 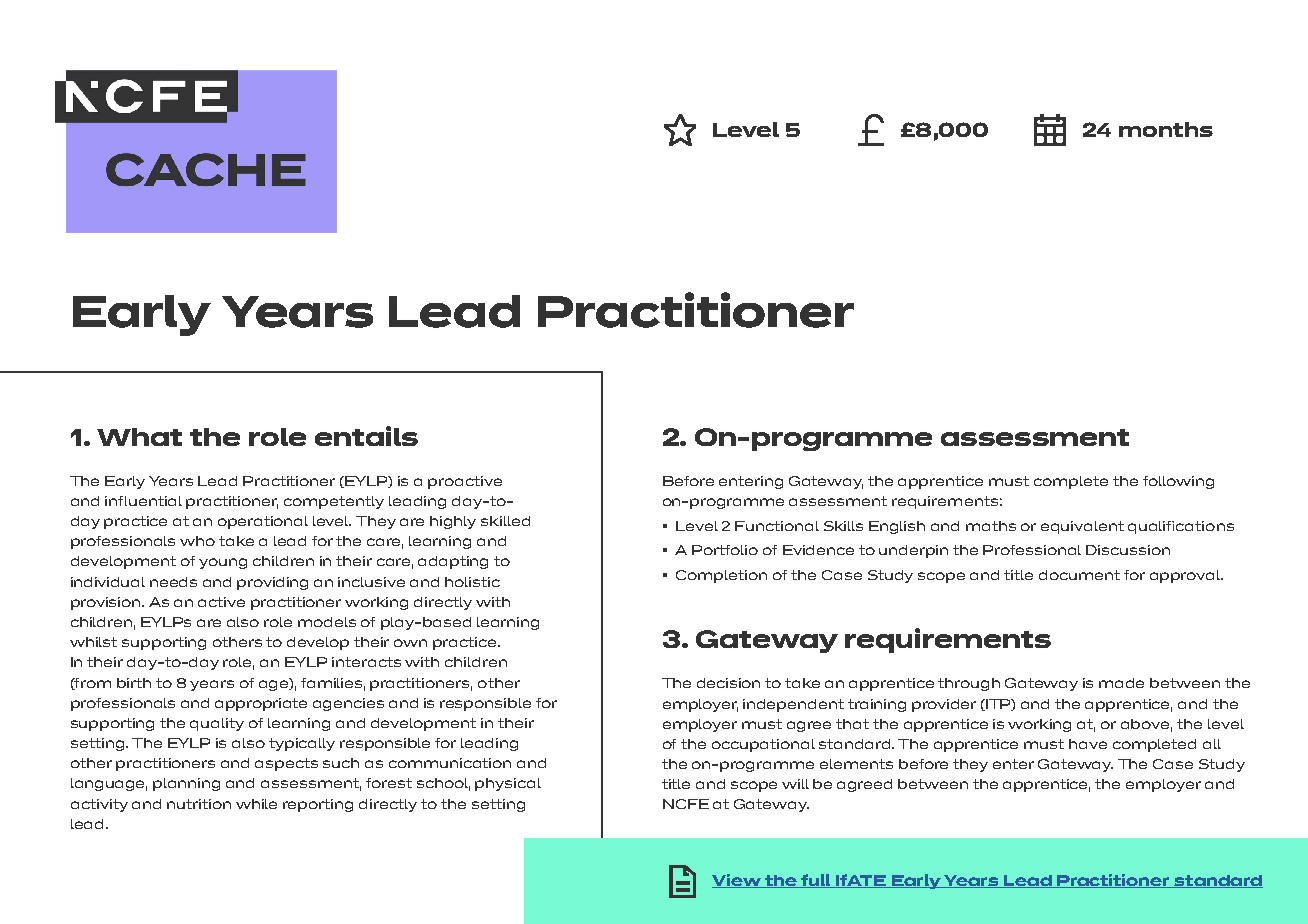 What do you see at coordinates (816, 881) in the screenshot?
I see `full` at bounding box center [816, 881].
